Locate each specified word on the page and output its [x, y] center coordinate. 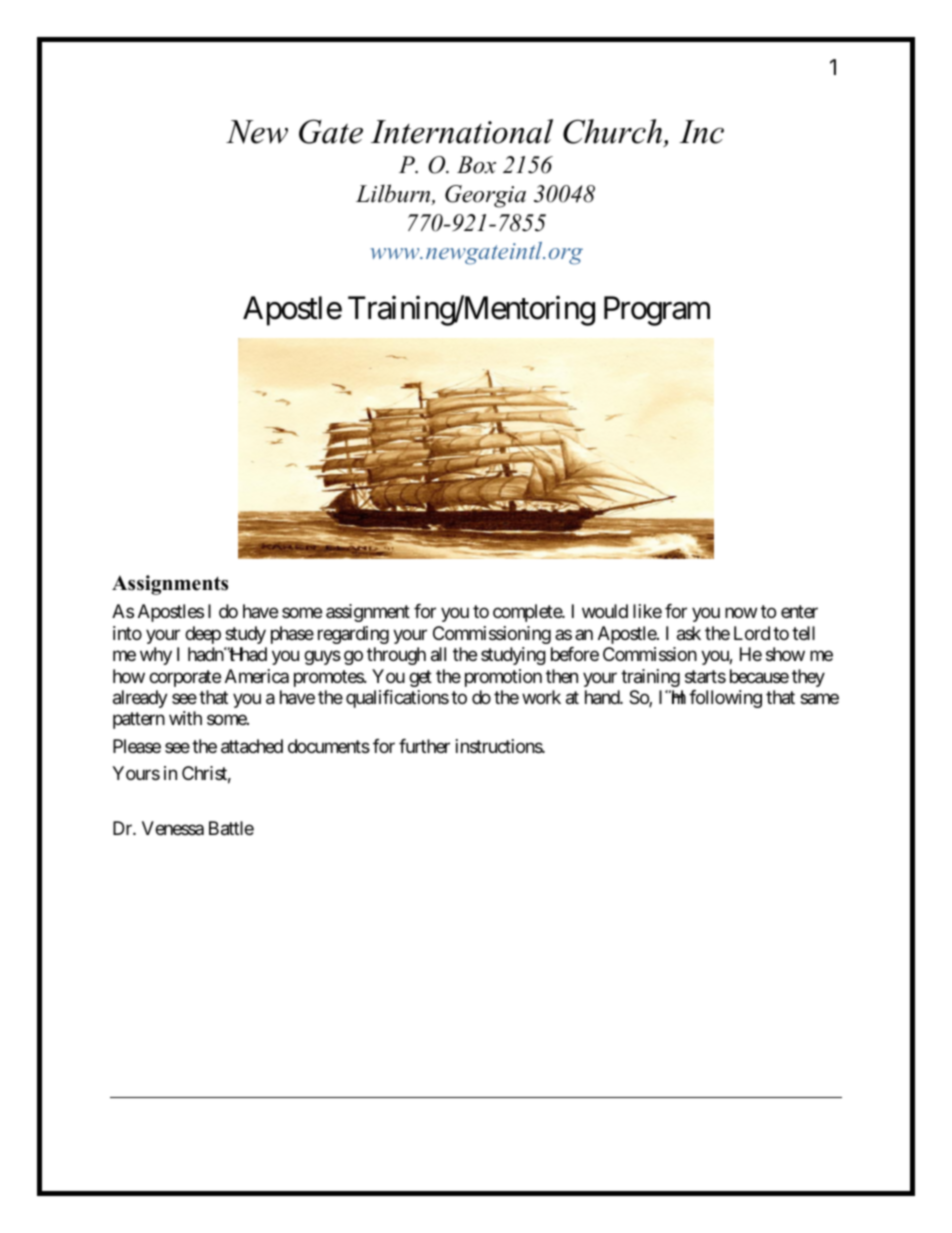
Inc [701, 132]
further [424, 746]
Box [476, 165]
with [185, 718]
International [462, 131]
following [725, 699]
